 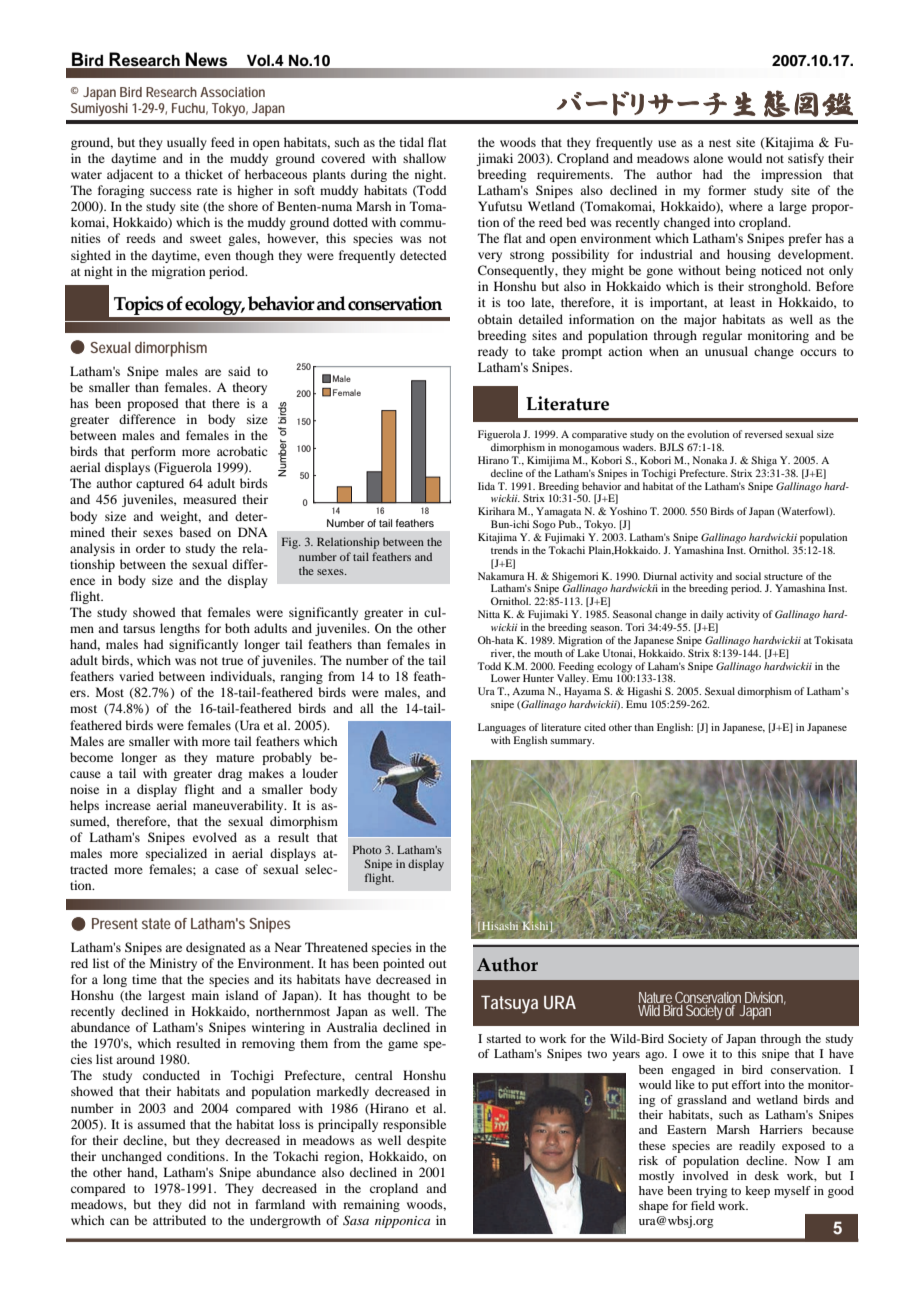 I want to click on did, so click(x=197, y=1204).
